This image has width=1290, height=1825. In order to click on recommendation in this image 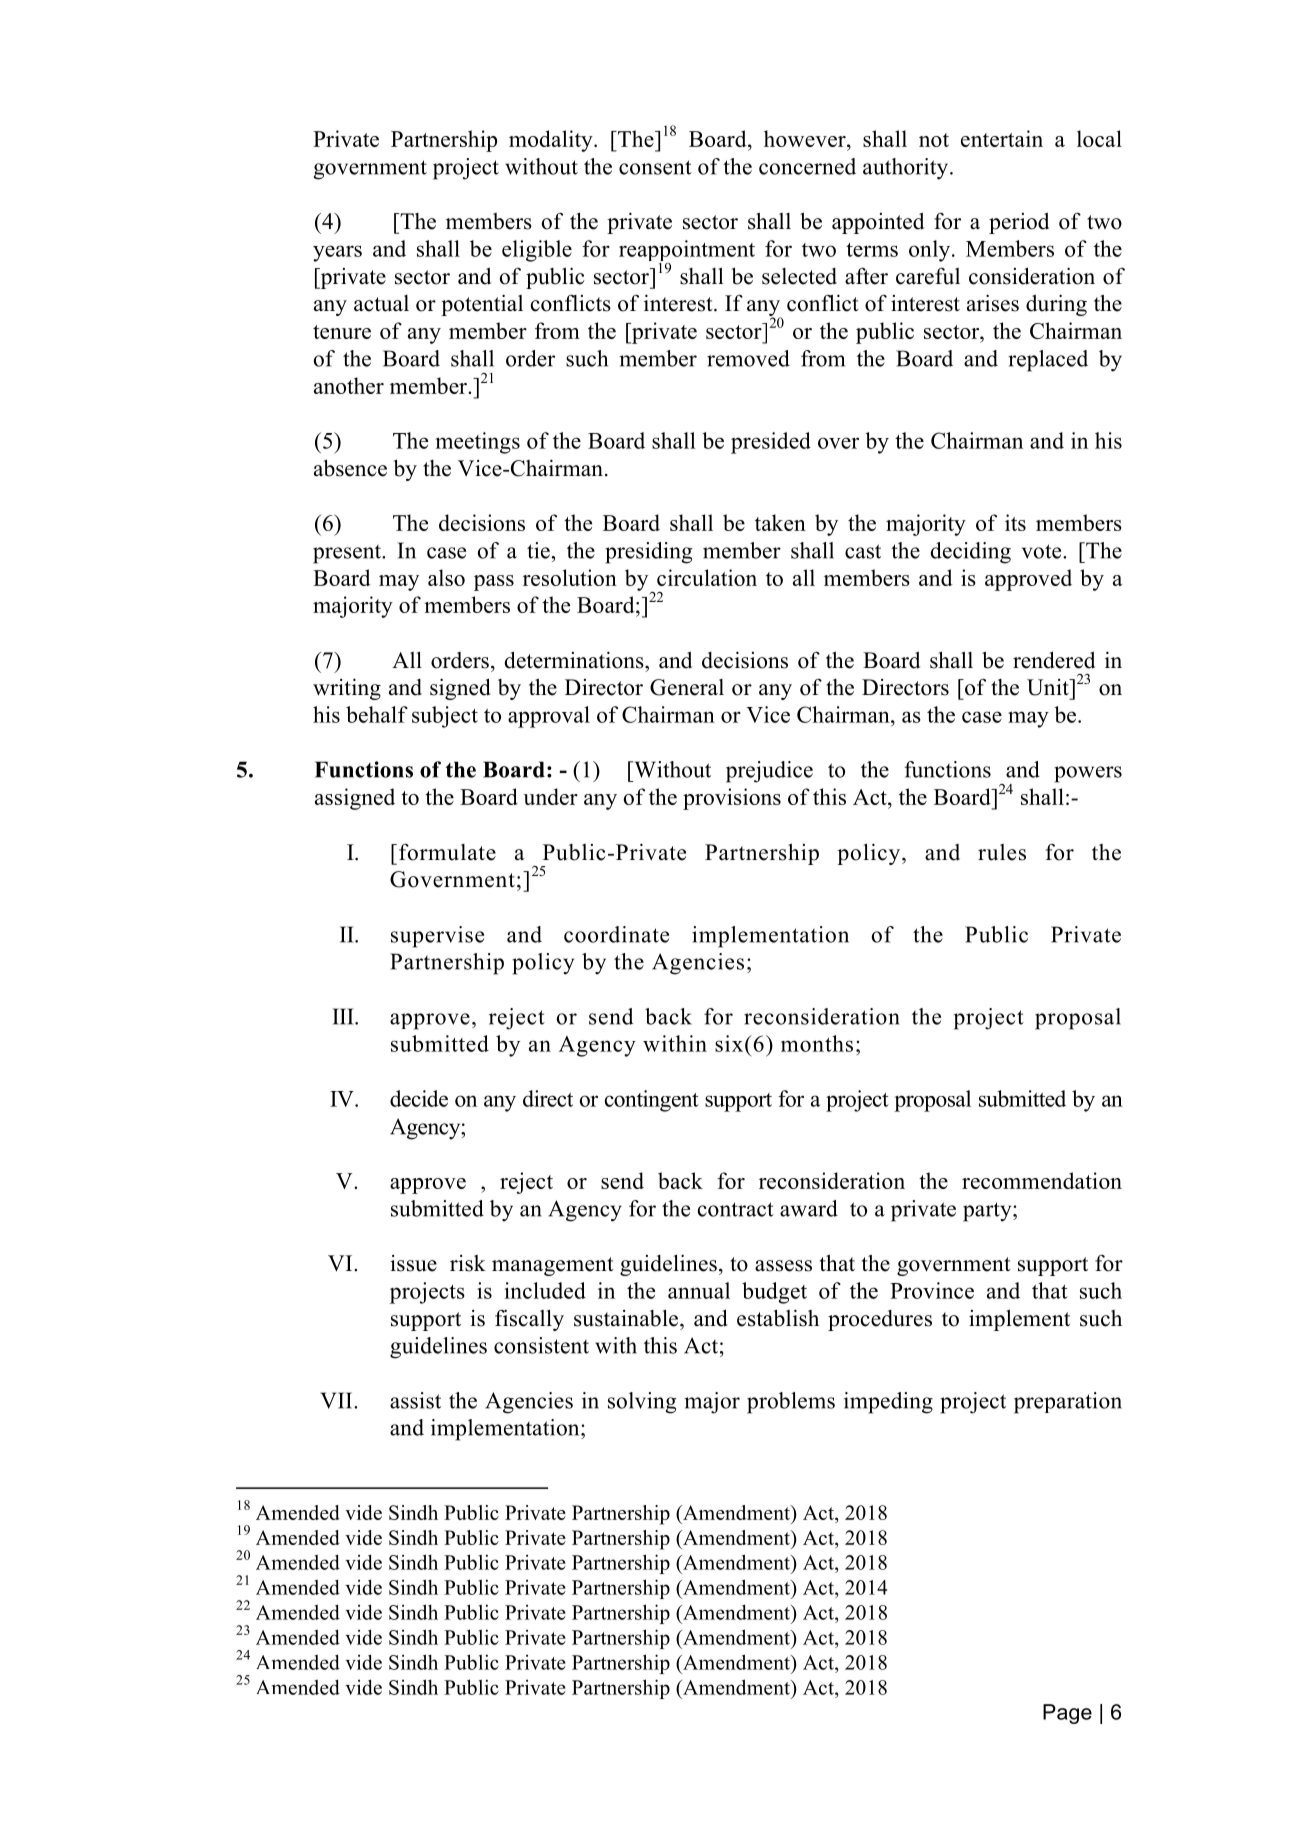, I will do `click(1042, 1180)`.
